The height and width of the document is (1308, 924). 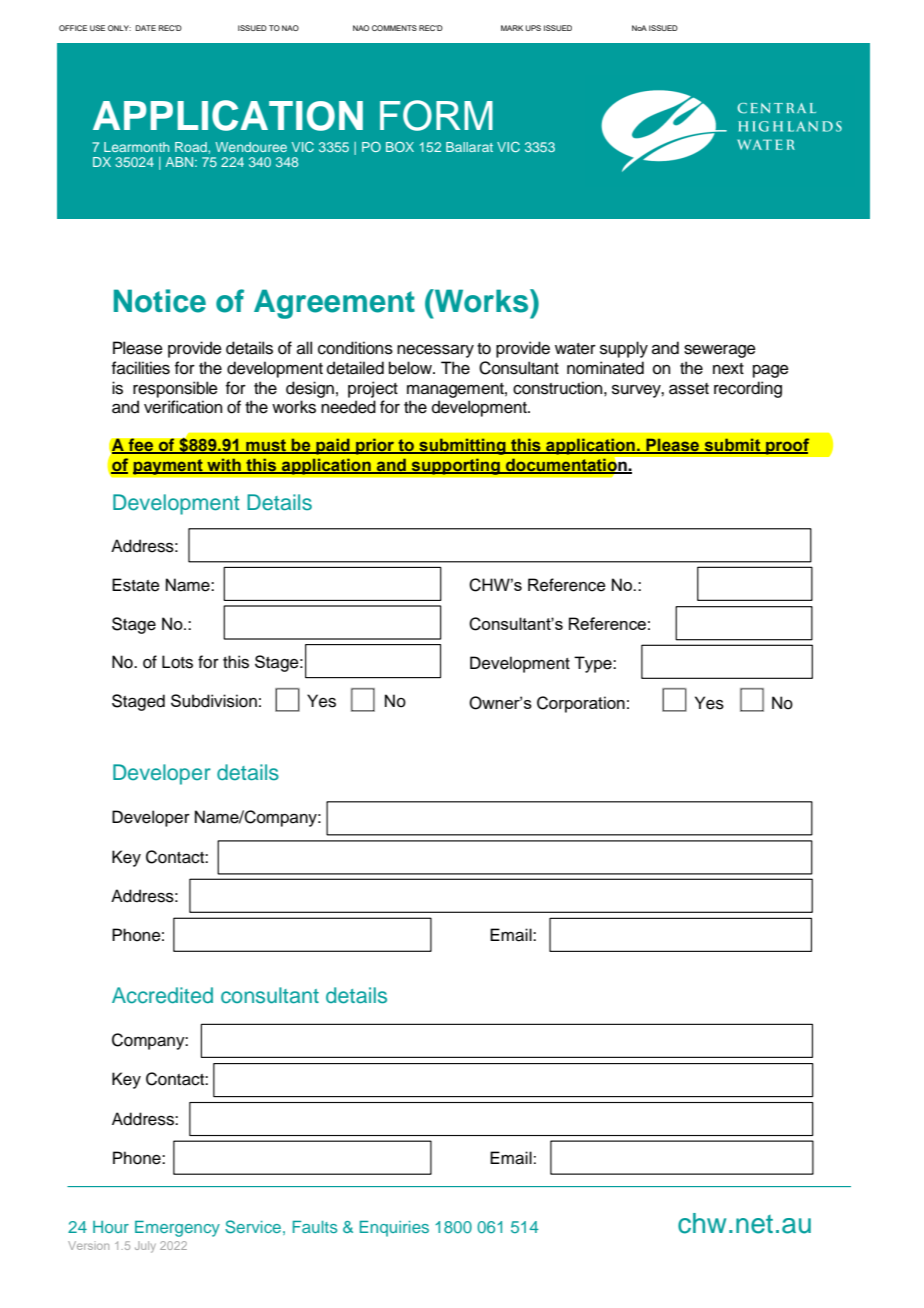 What do you see at coordinates (177, 1229) in the document?
I see `Emergency` at bounding box center [177, 1229].
